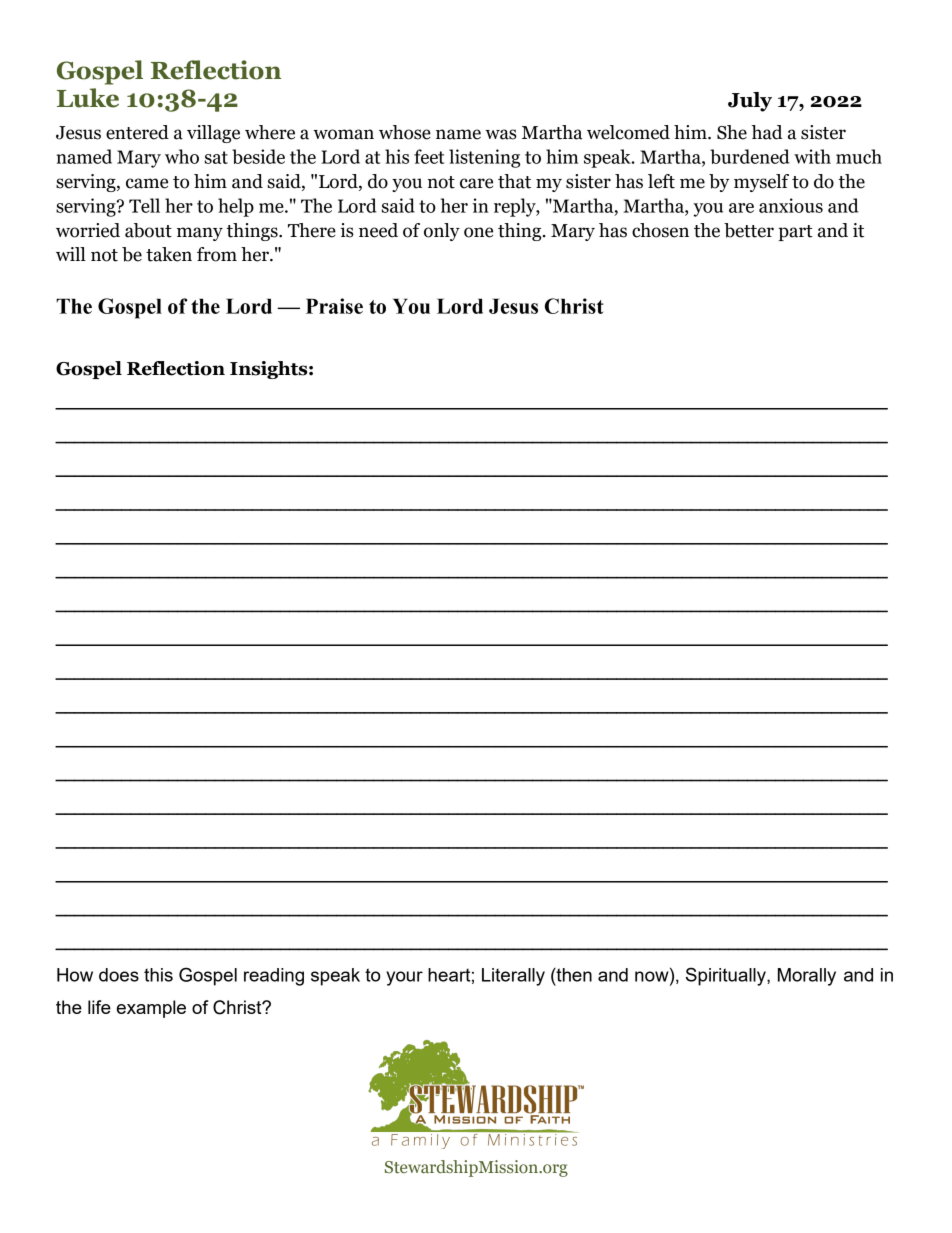  Describe the element at coordinates (137, 132) in the screenshot. I see `entered` at that location.
